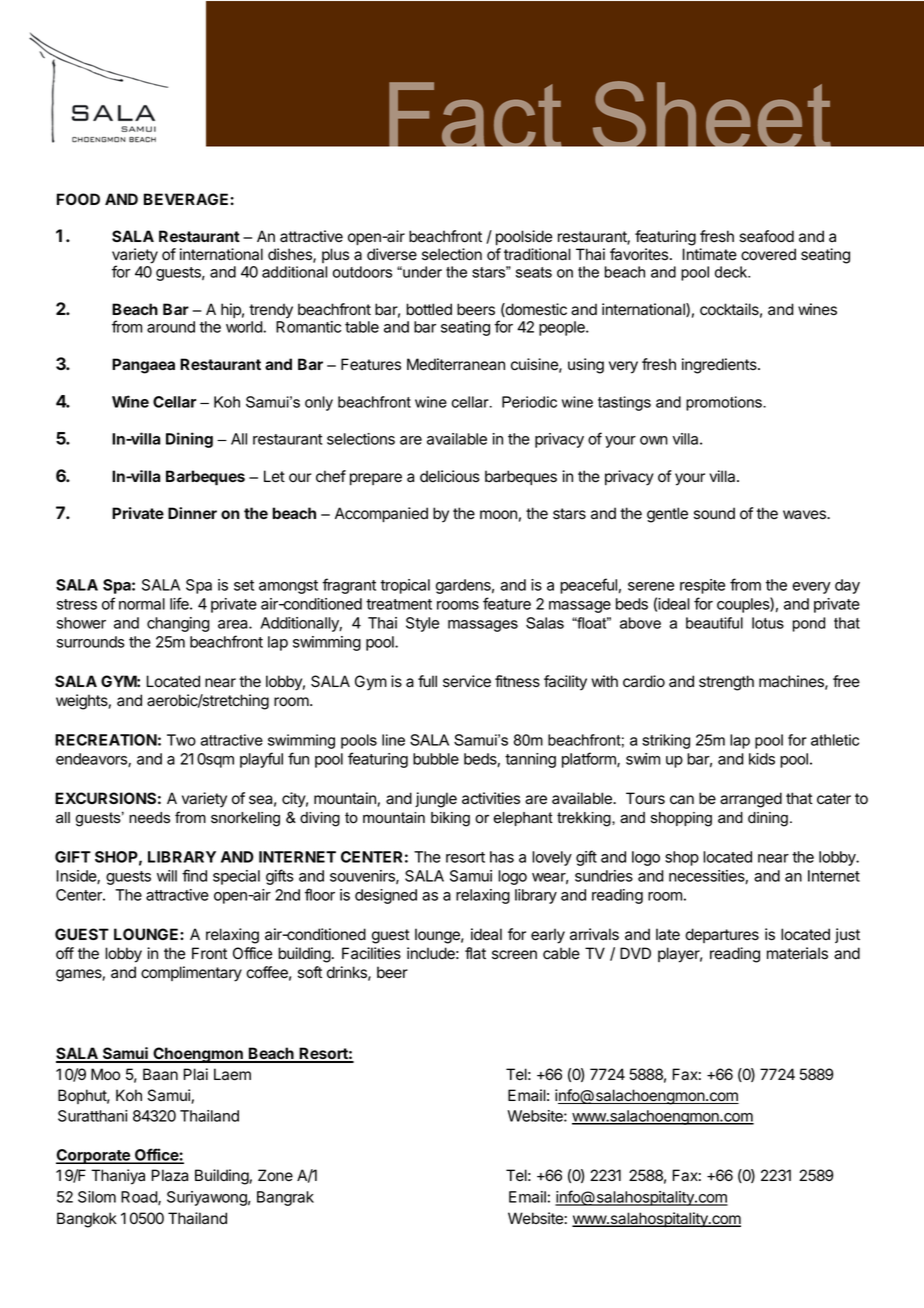  I want to click on BEVERAGE, so click(186, 199).
